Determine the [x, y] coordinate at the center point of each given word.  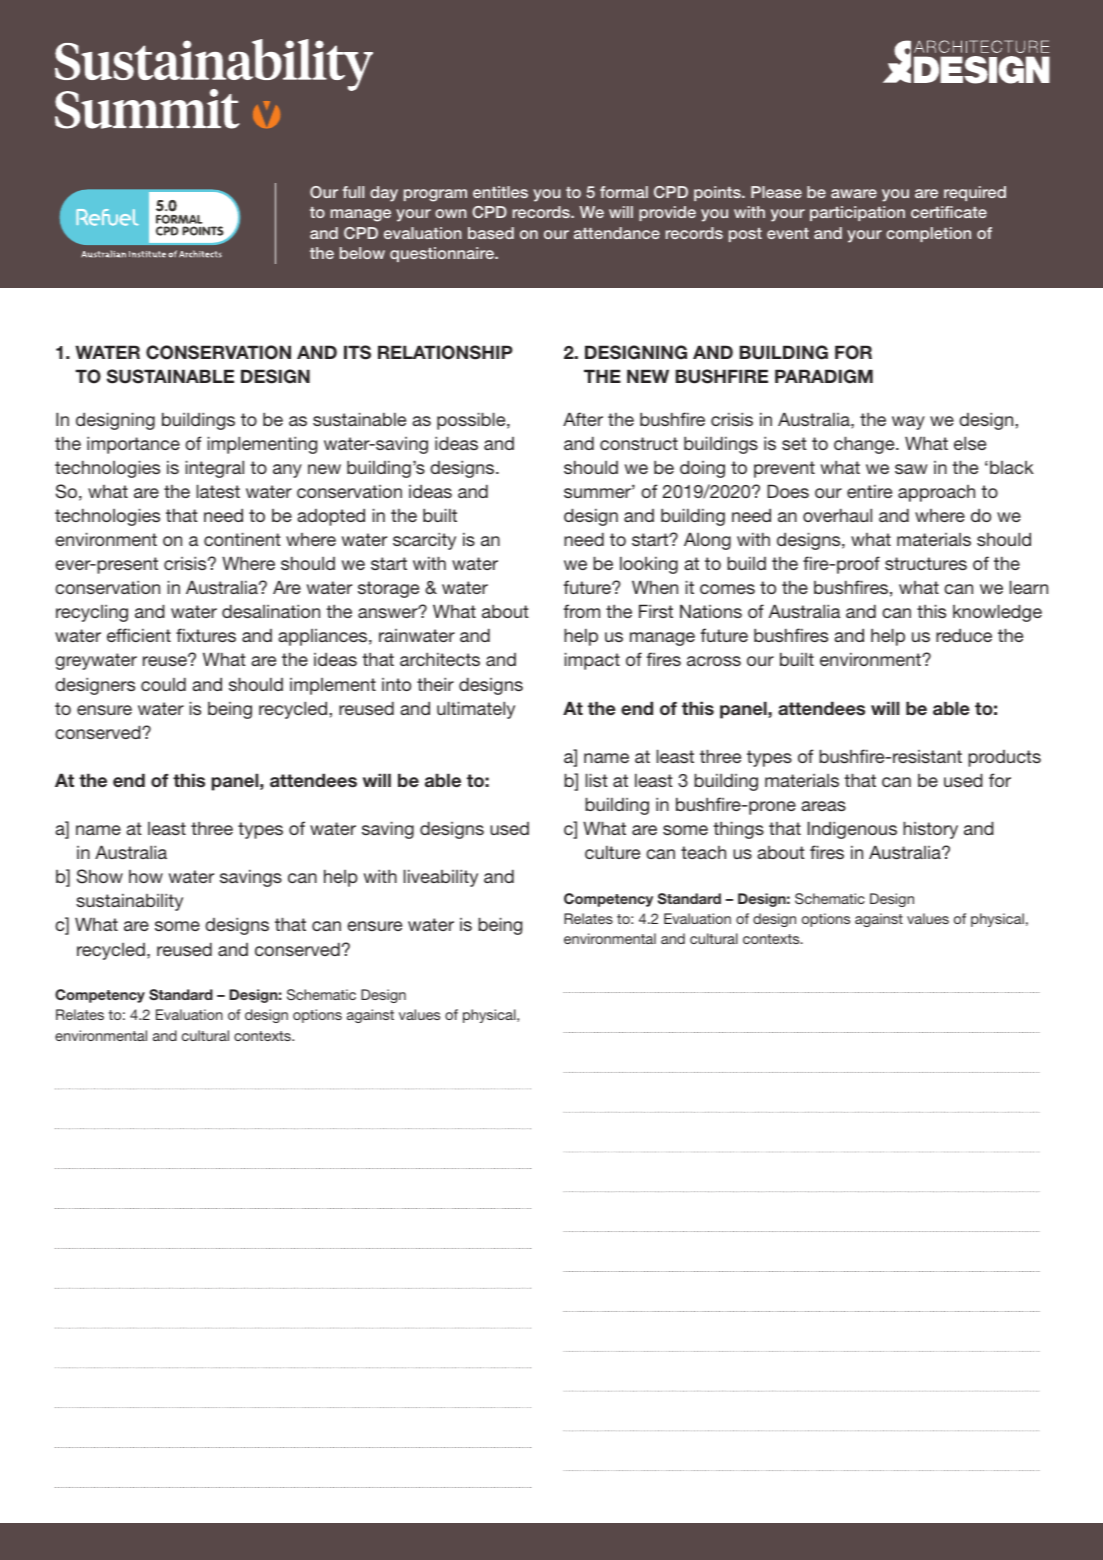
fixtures [206, 635]
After [583, 419]
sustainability [129, 902]
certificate [949, 212]
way [908, 423]
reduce [964, 635]
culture [612, 852]
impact [592, 661]
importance [133, 445]
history [930, 830]
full [353, 192]
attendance [617, 233]
